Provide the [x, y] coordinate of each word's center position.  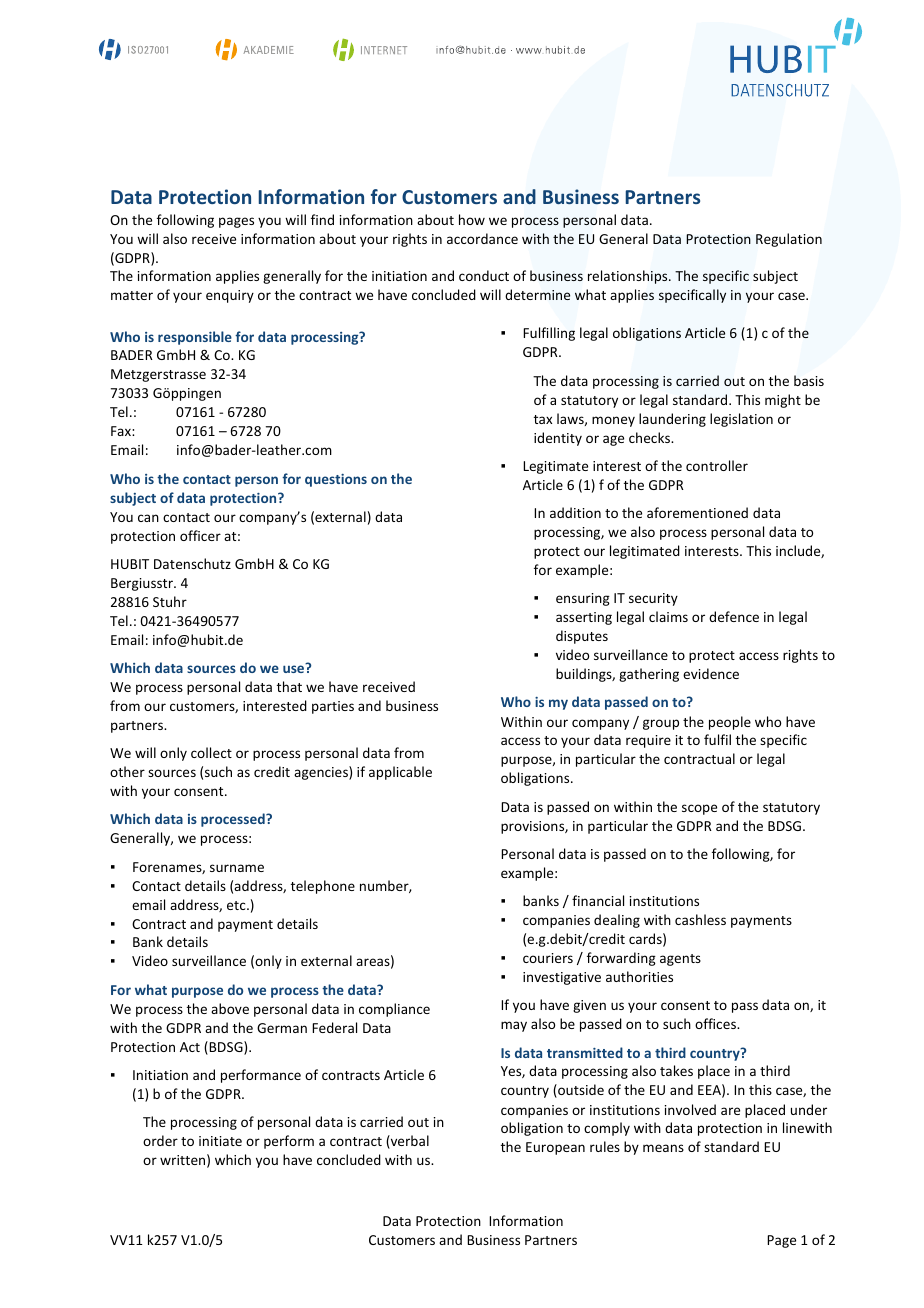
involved [690, 1109]
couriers [548, 958]
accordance [482, 238]
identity [558, 439]
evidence [711, 673]
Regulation [789, 240]
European [555, 1148]
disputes [582, 637]
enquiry [230, 296]
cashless [700, 919]
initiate [220, 1141]
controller [717, 465]
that [289, 686]
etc [237, 905]
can [148, 518]
